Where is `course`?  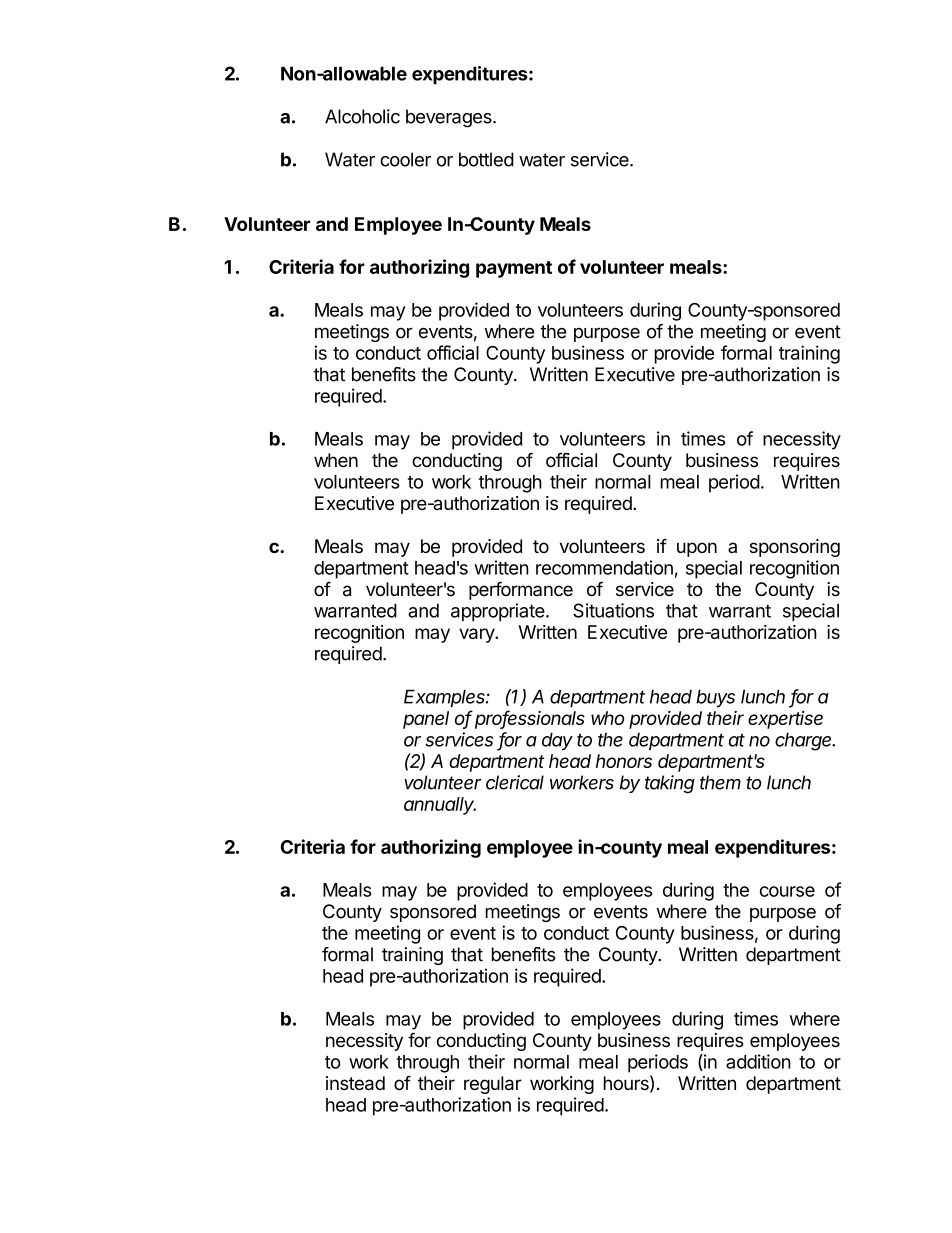
course is located at coordinates (787, 891).
